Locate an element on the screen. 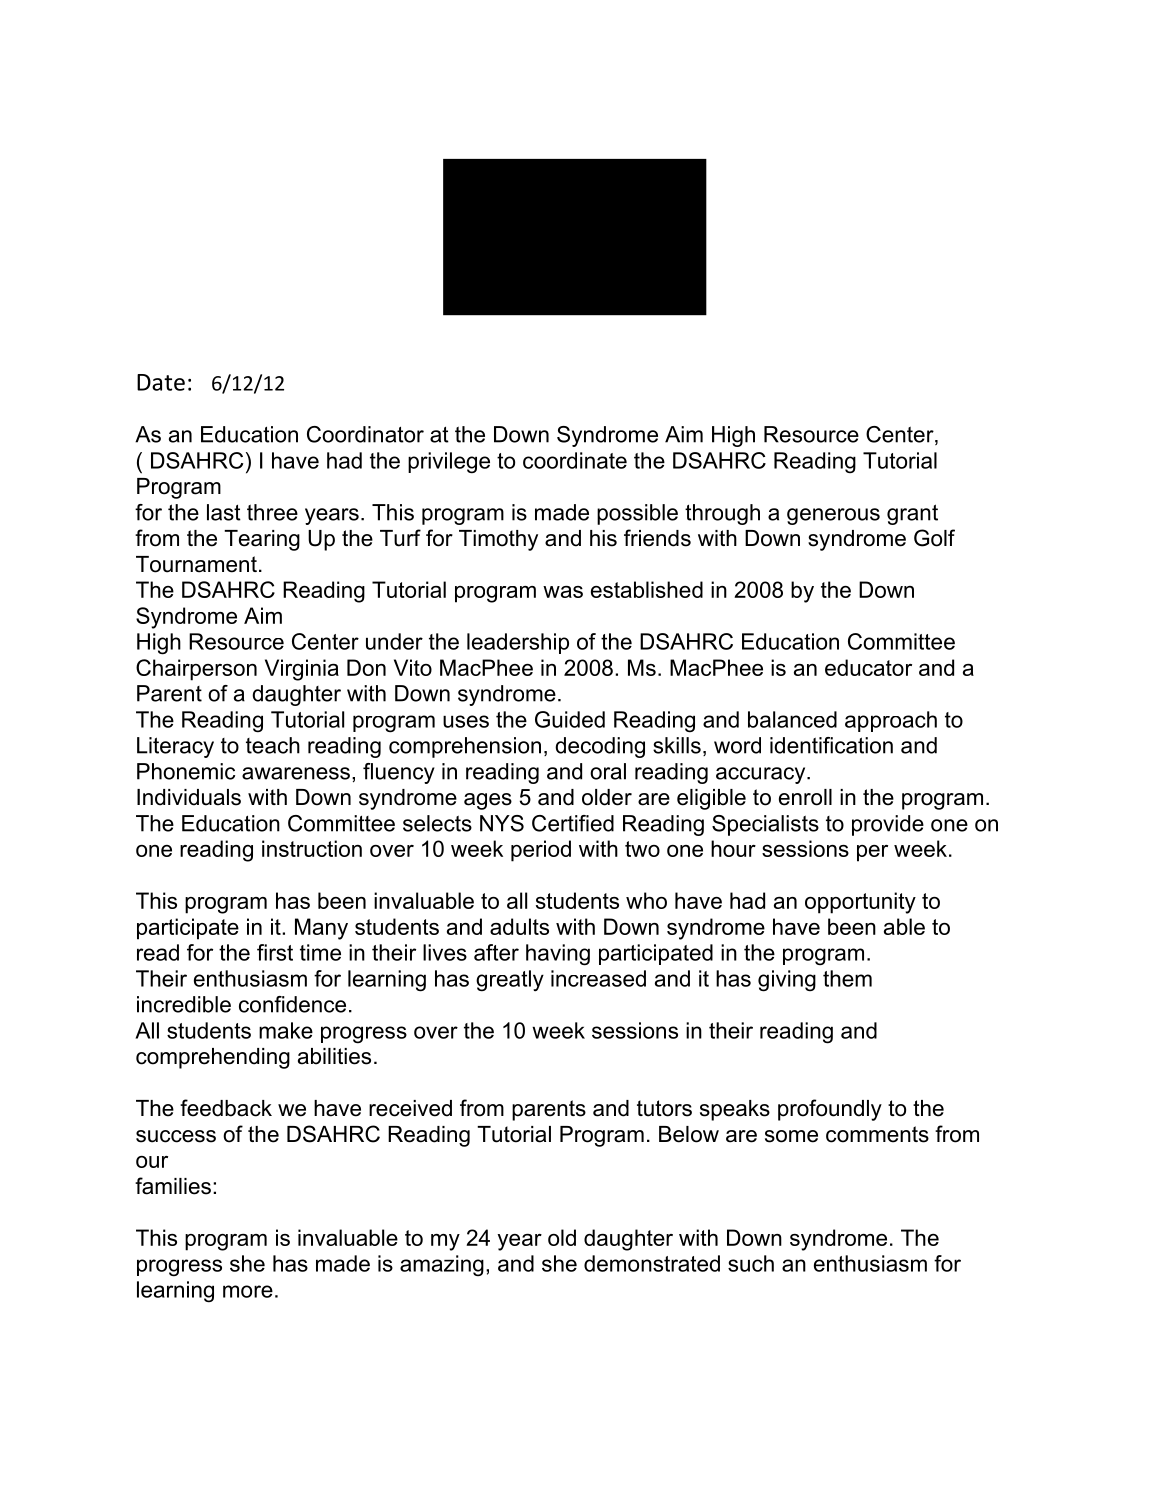 The image size is (1149, 1487). first is located at coordinates (275, 952).
